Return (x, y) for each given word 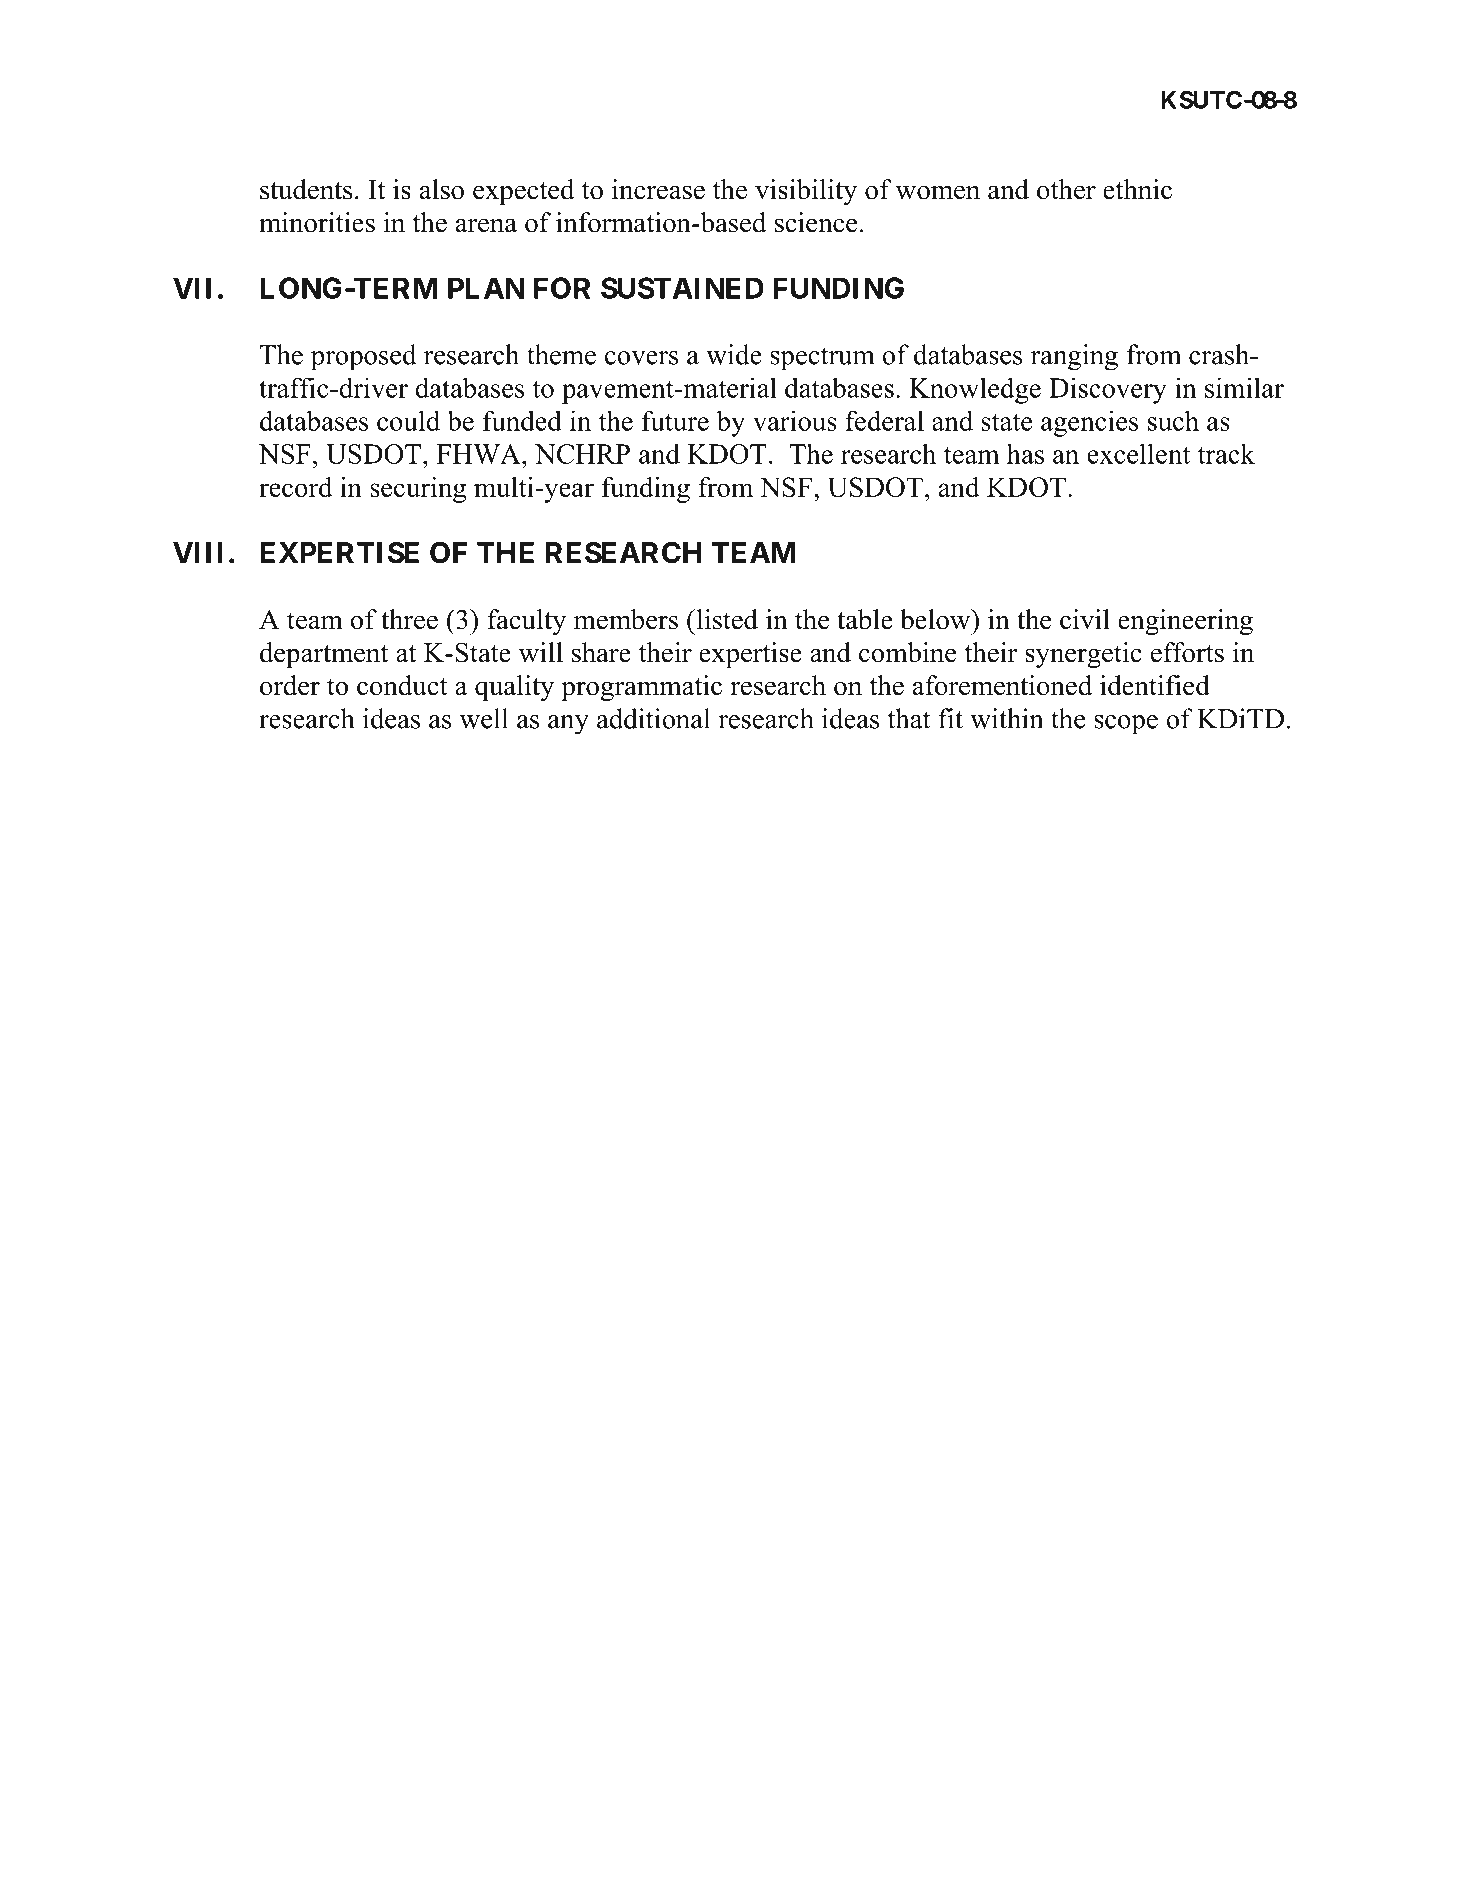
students (306, 189)
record (296, 487)
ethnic (1137, 189)
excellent (1138, 454)
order (290, 685)
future (675, 421)
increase (658, 189)
